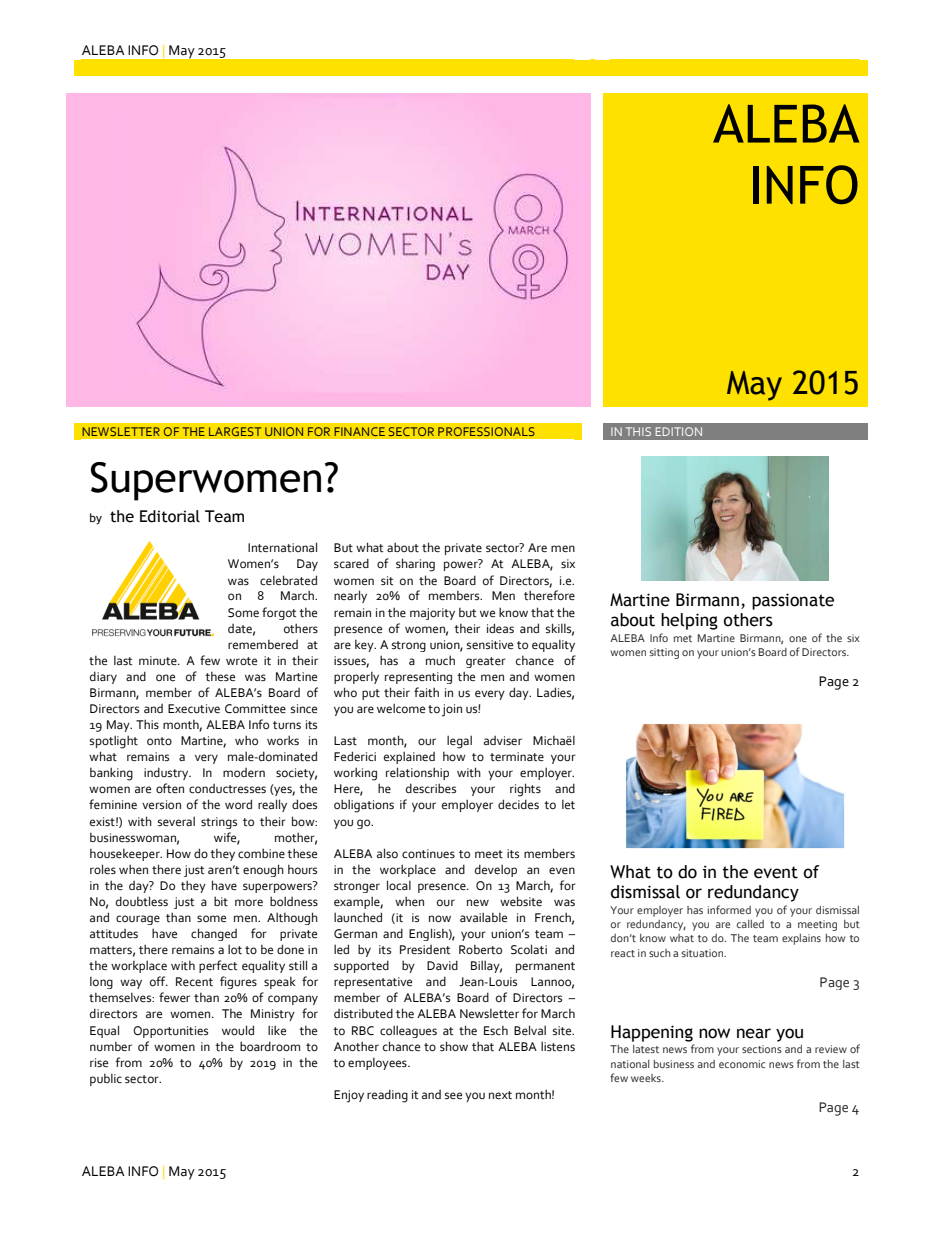 This screenshot has height=1233, width=952. What do you see at coordinates (167, 773) in the screenshot?
I see `industry` at bounding box center [167, 773].
